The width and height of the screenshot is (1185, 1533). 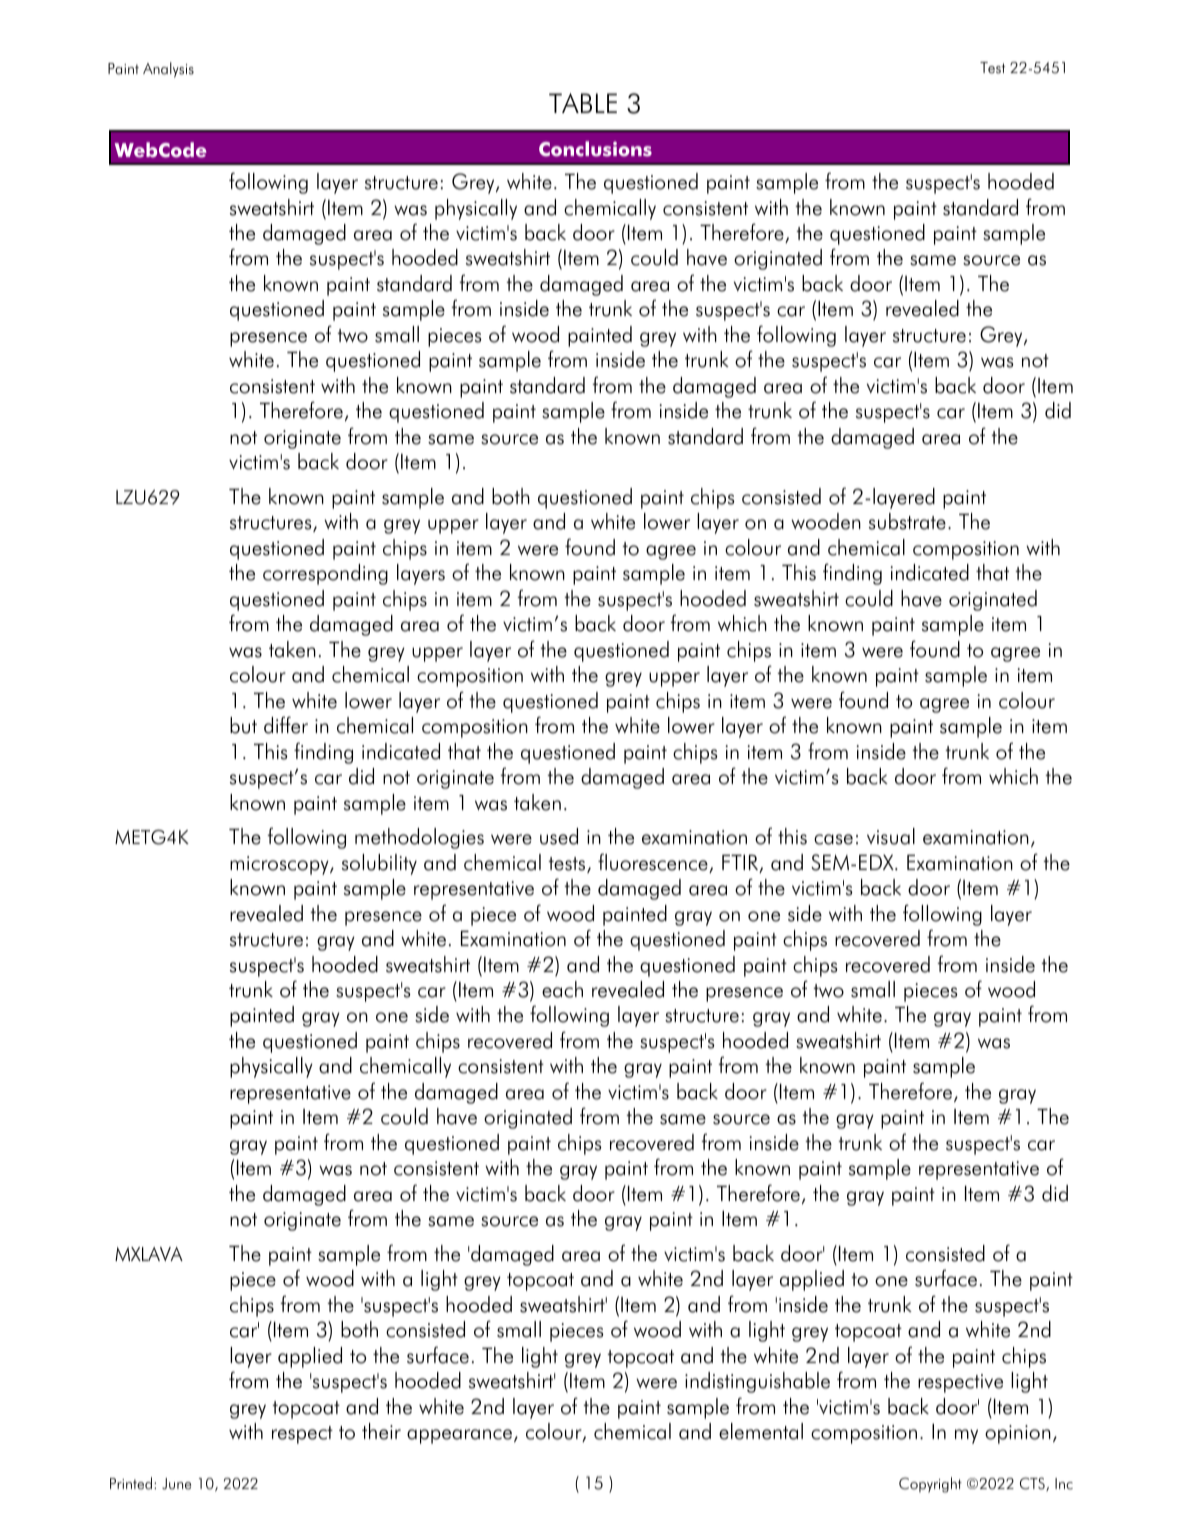 What do you see at coordinates (325, 574) in the screenshot?
I see `corresponding` at bounding box center [325, 574].
